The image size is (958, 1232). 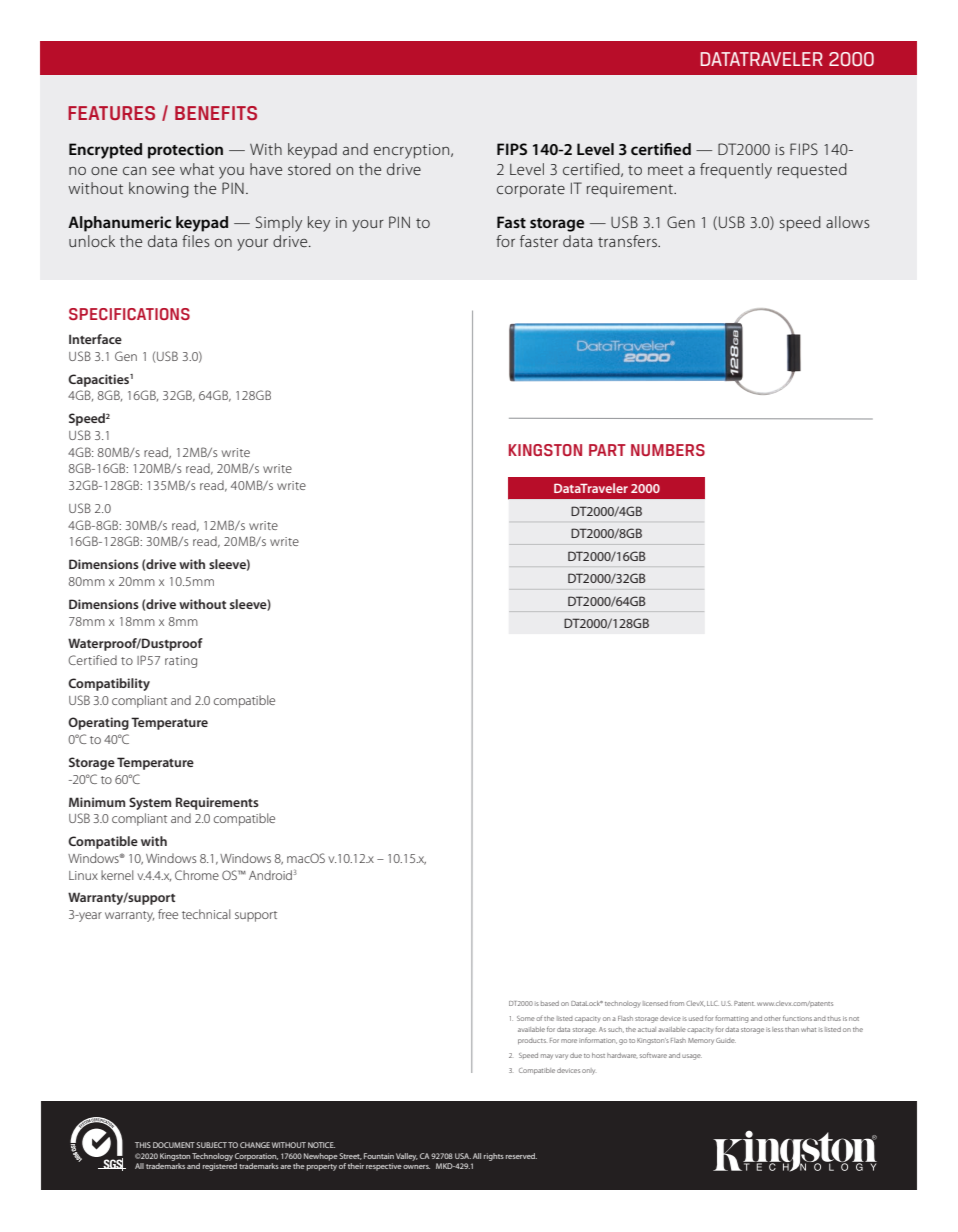 What do you see at coordinates (174, 1145) in the screenshot?
I see `DOCUMENT` at bounding box center [174, 1145].
